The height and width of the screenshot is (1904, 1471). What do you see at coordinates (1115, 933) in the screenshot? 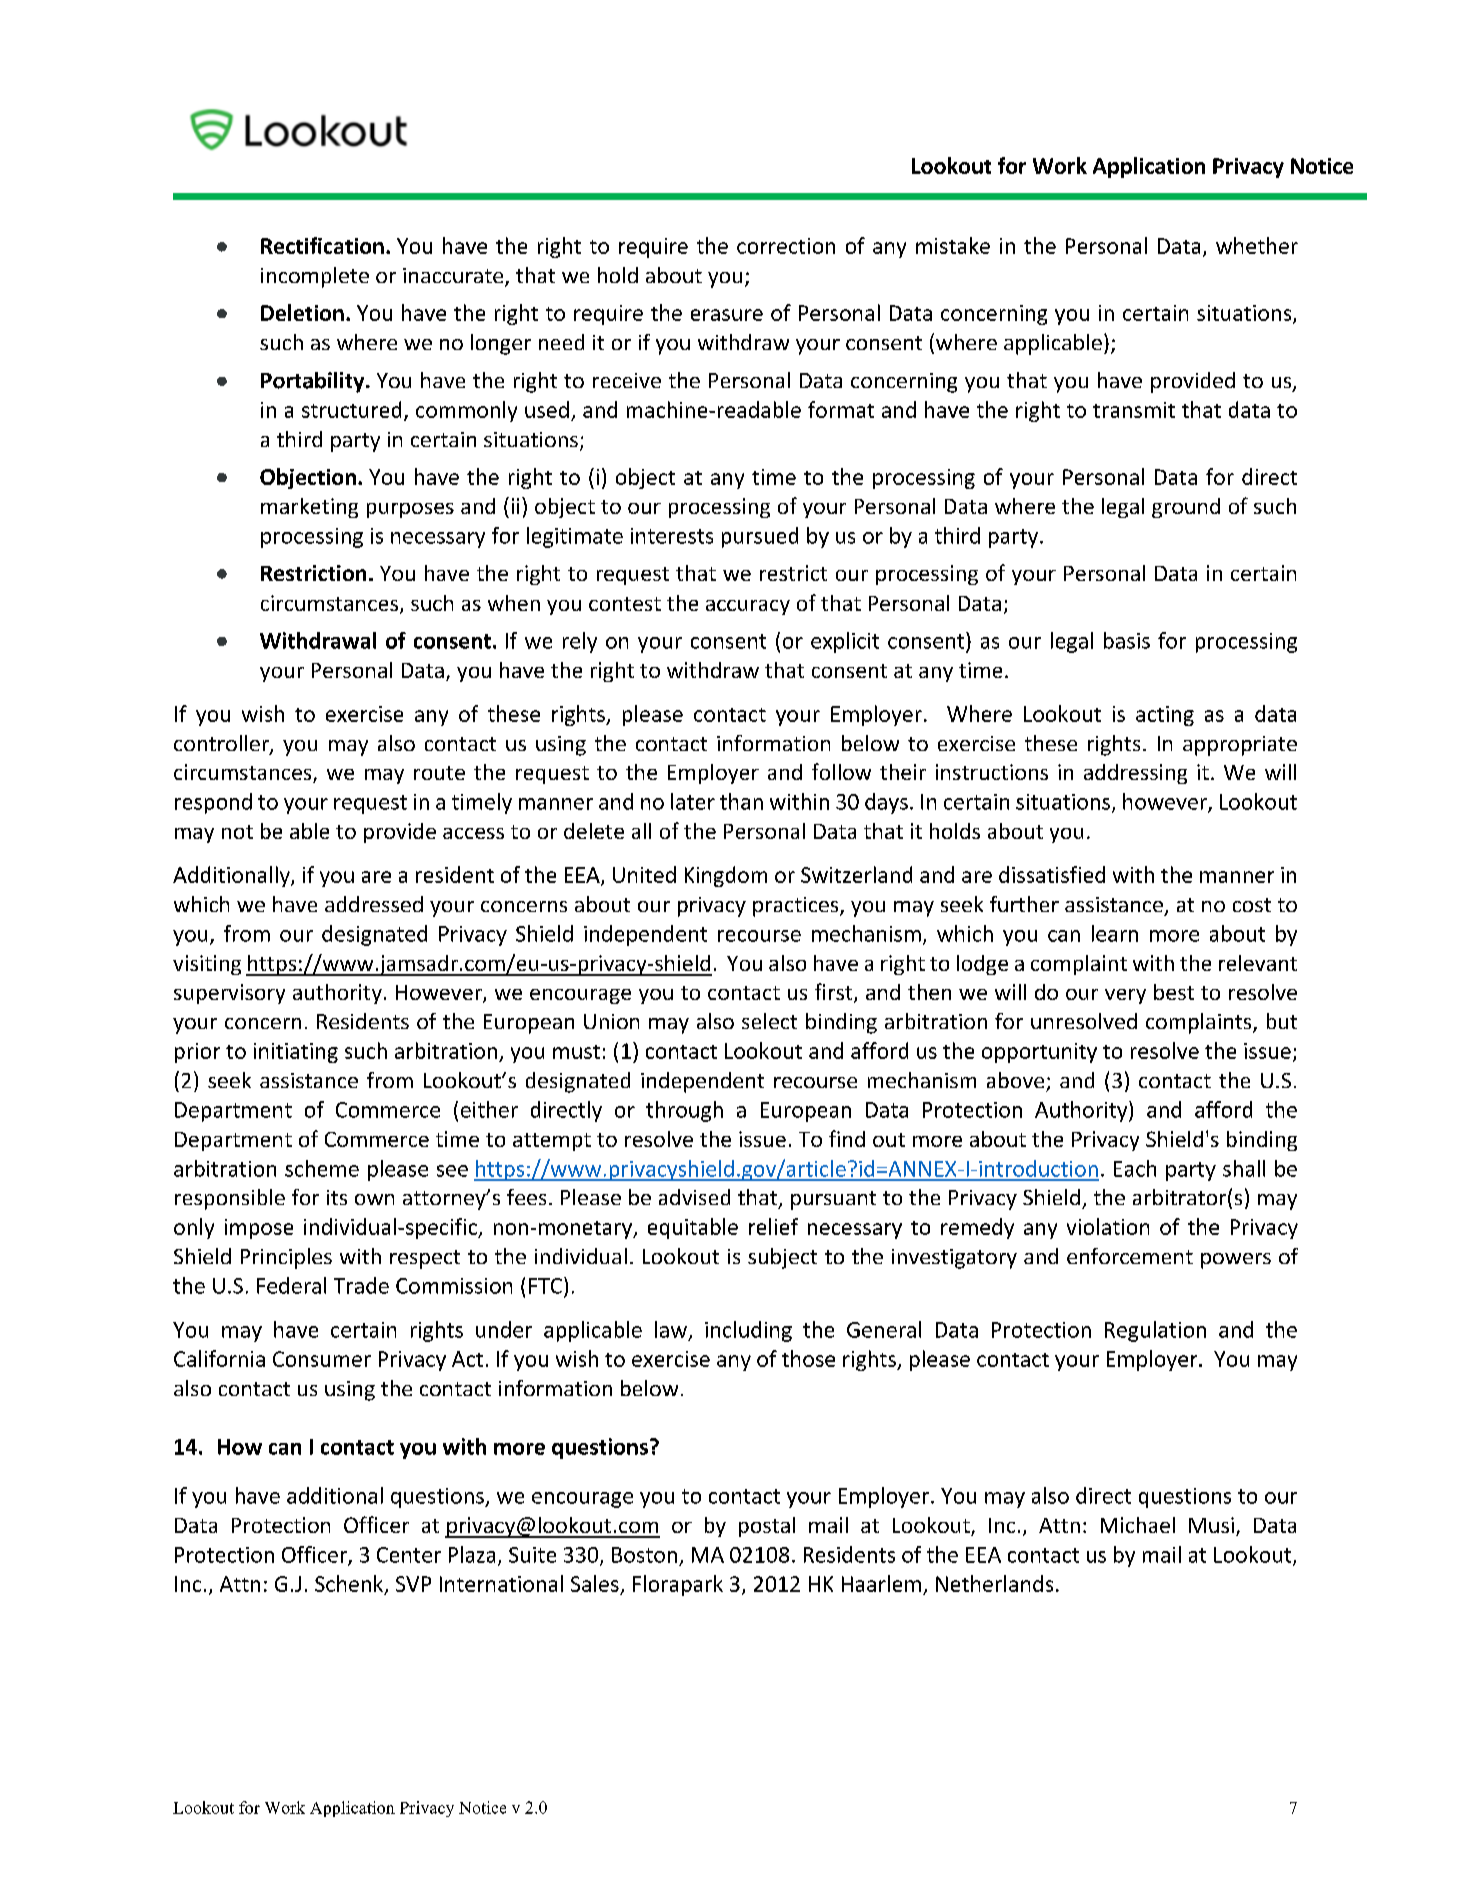
I see `learn` at bounding box center [1115, 933].
